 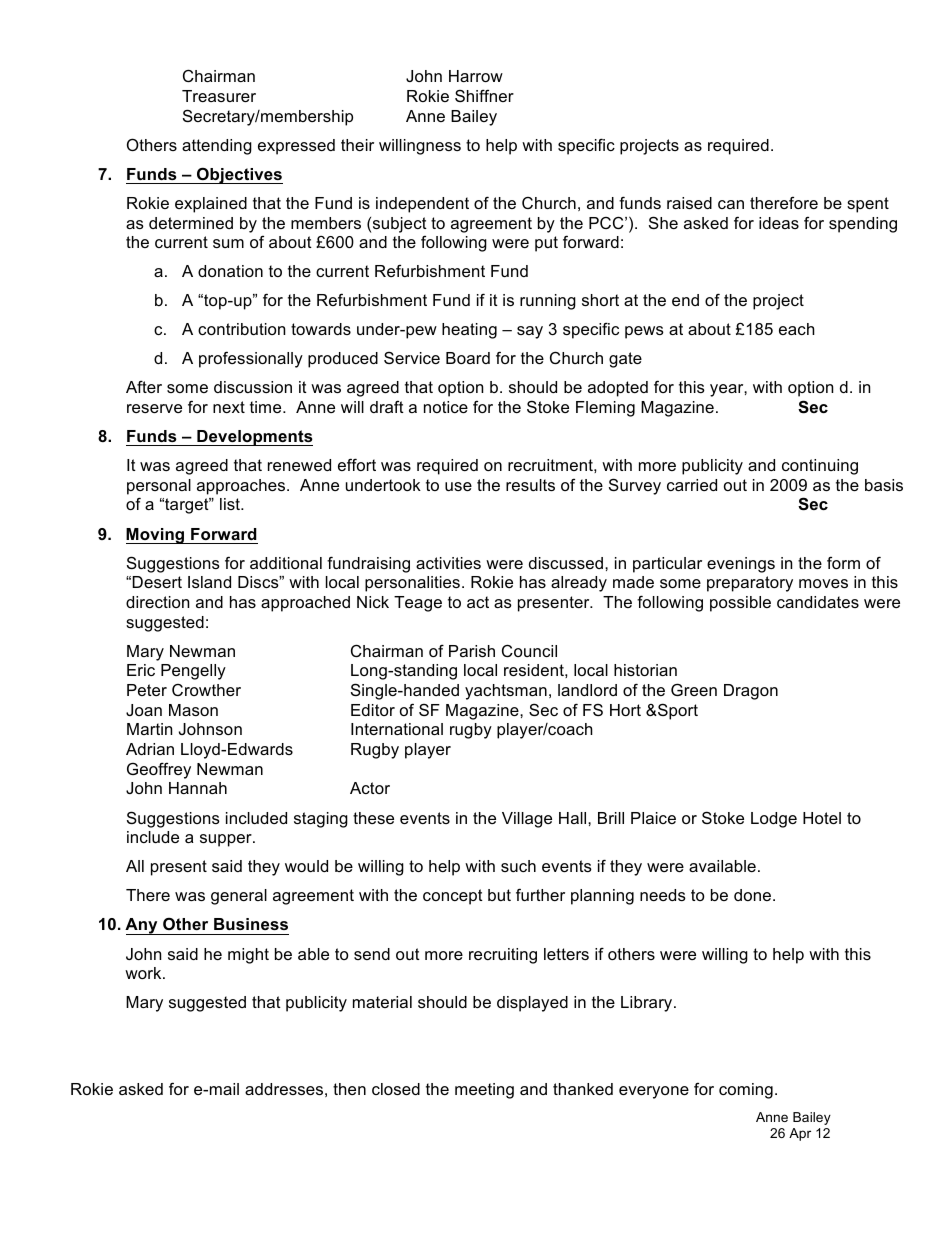 I want to click on Treasurer, so click(x=219, y=96).
